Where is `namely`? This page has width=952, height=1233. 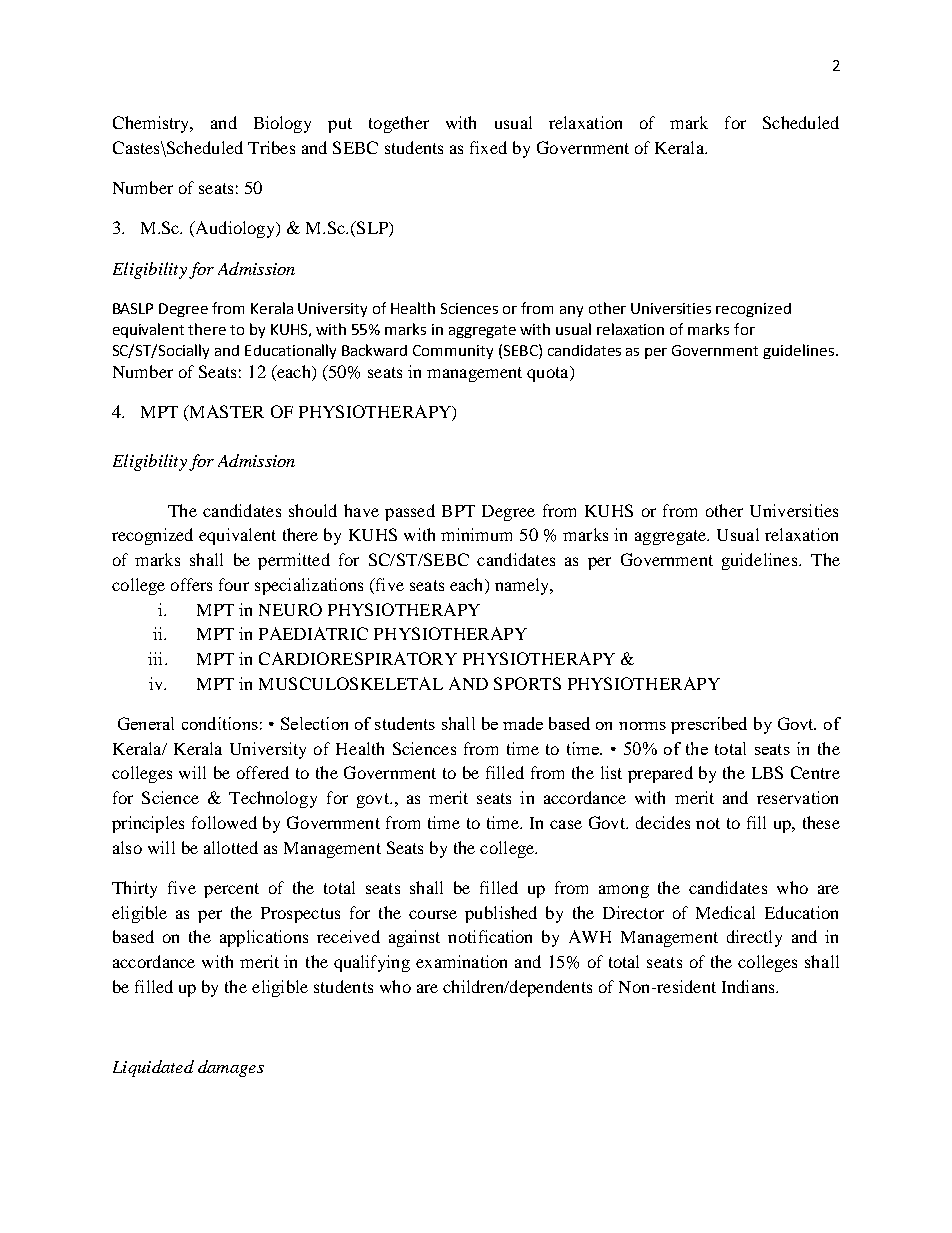 namely is located at coordinates (523, 586).
